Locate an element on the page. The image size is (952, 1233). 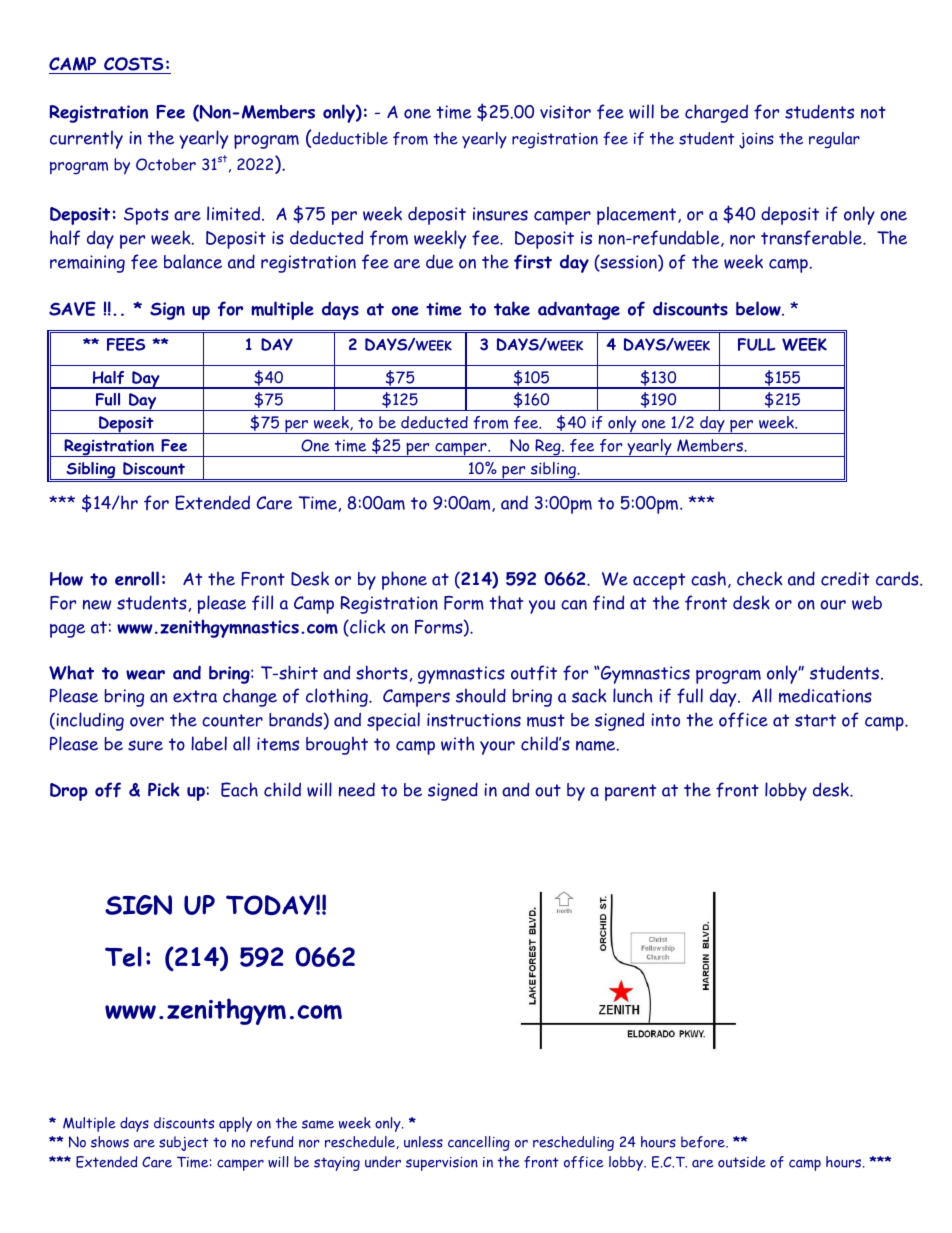
Pick is located at coordinates (164, 789).
